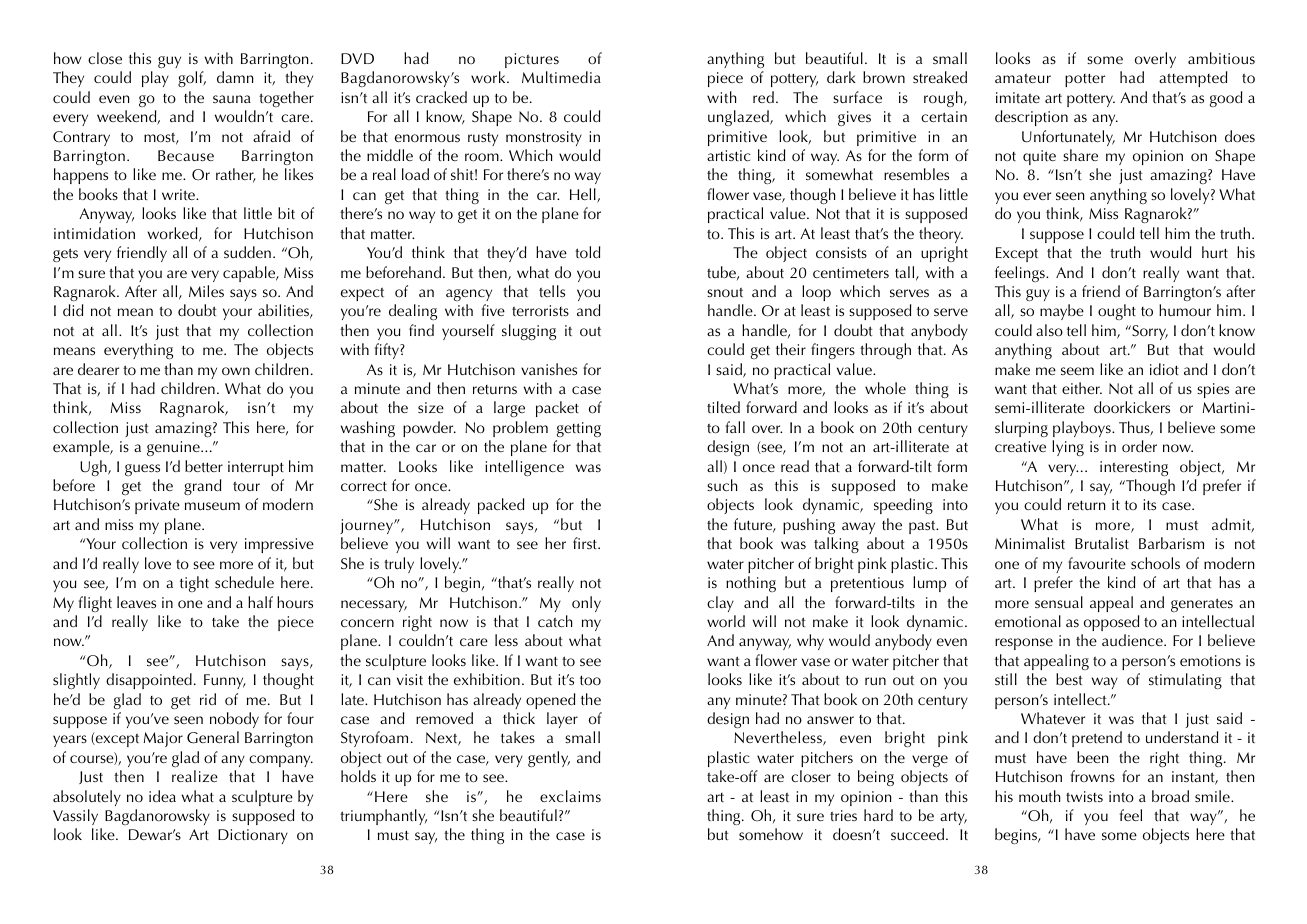 Image resolution: width=1307 pixels, height=924 pixels. Describe the element at coordinates (260, 602) in the screenshot. I see `half` at that location.
